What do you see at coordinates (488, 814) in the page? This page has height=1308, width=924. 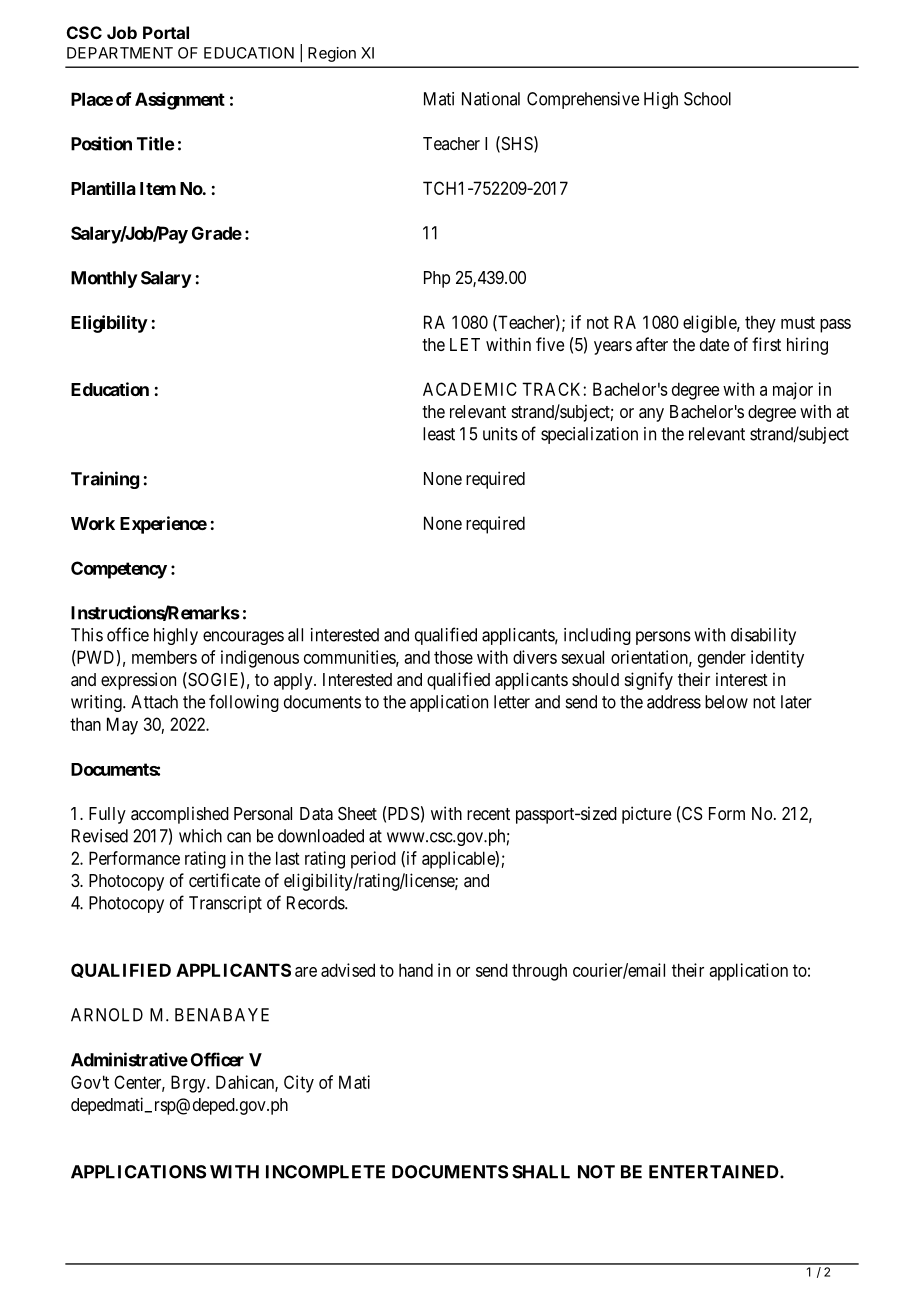 I see `recent` at bounding box center [488, 814].
